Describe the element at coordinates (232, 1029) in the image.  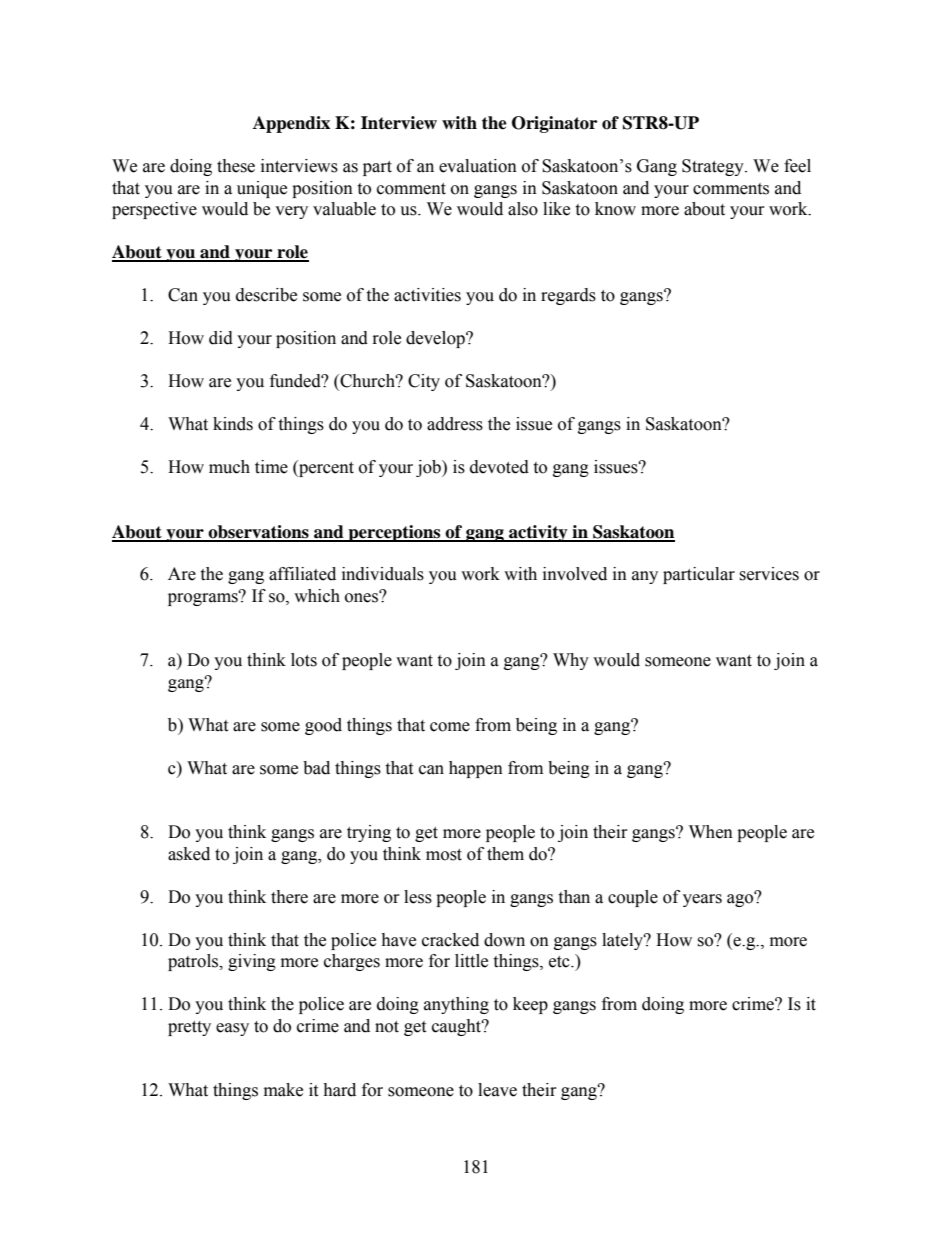
I see `easy` at that location.
